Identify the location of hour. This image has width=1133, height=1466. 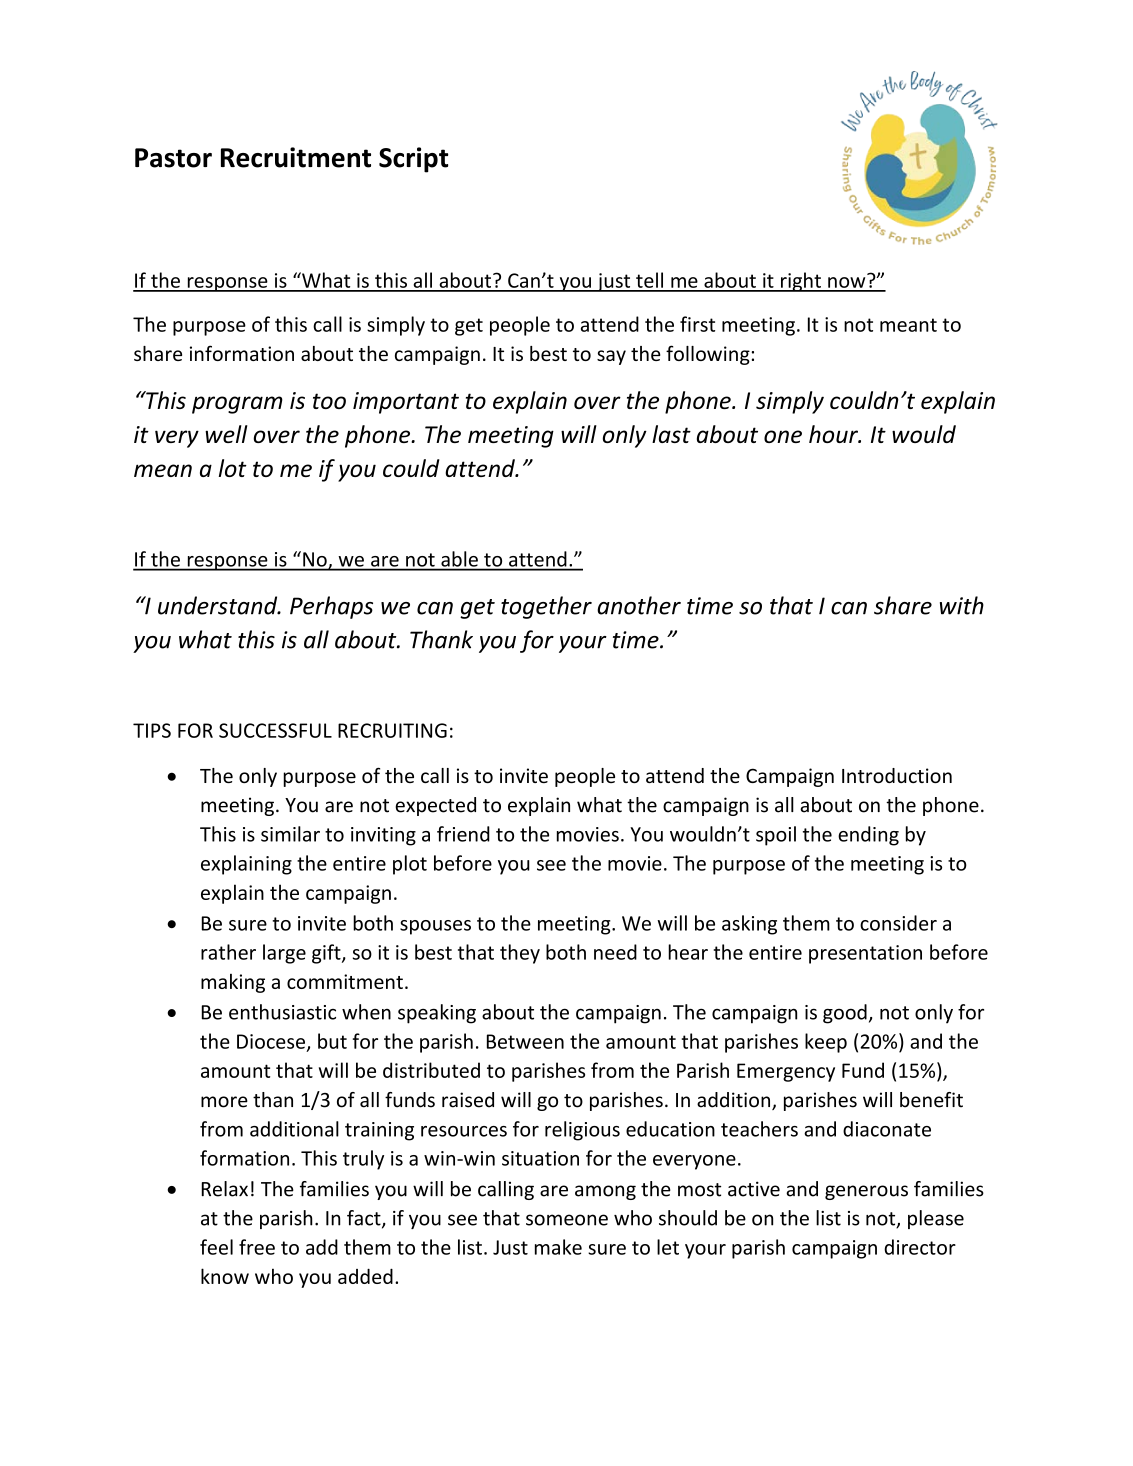
(834, 434).
